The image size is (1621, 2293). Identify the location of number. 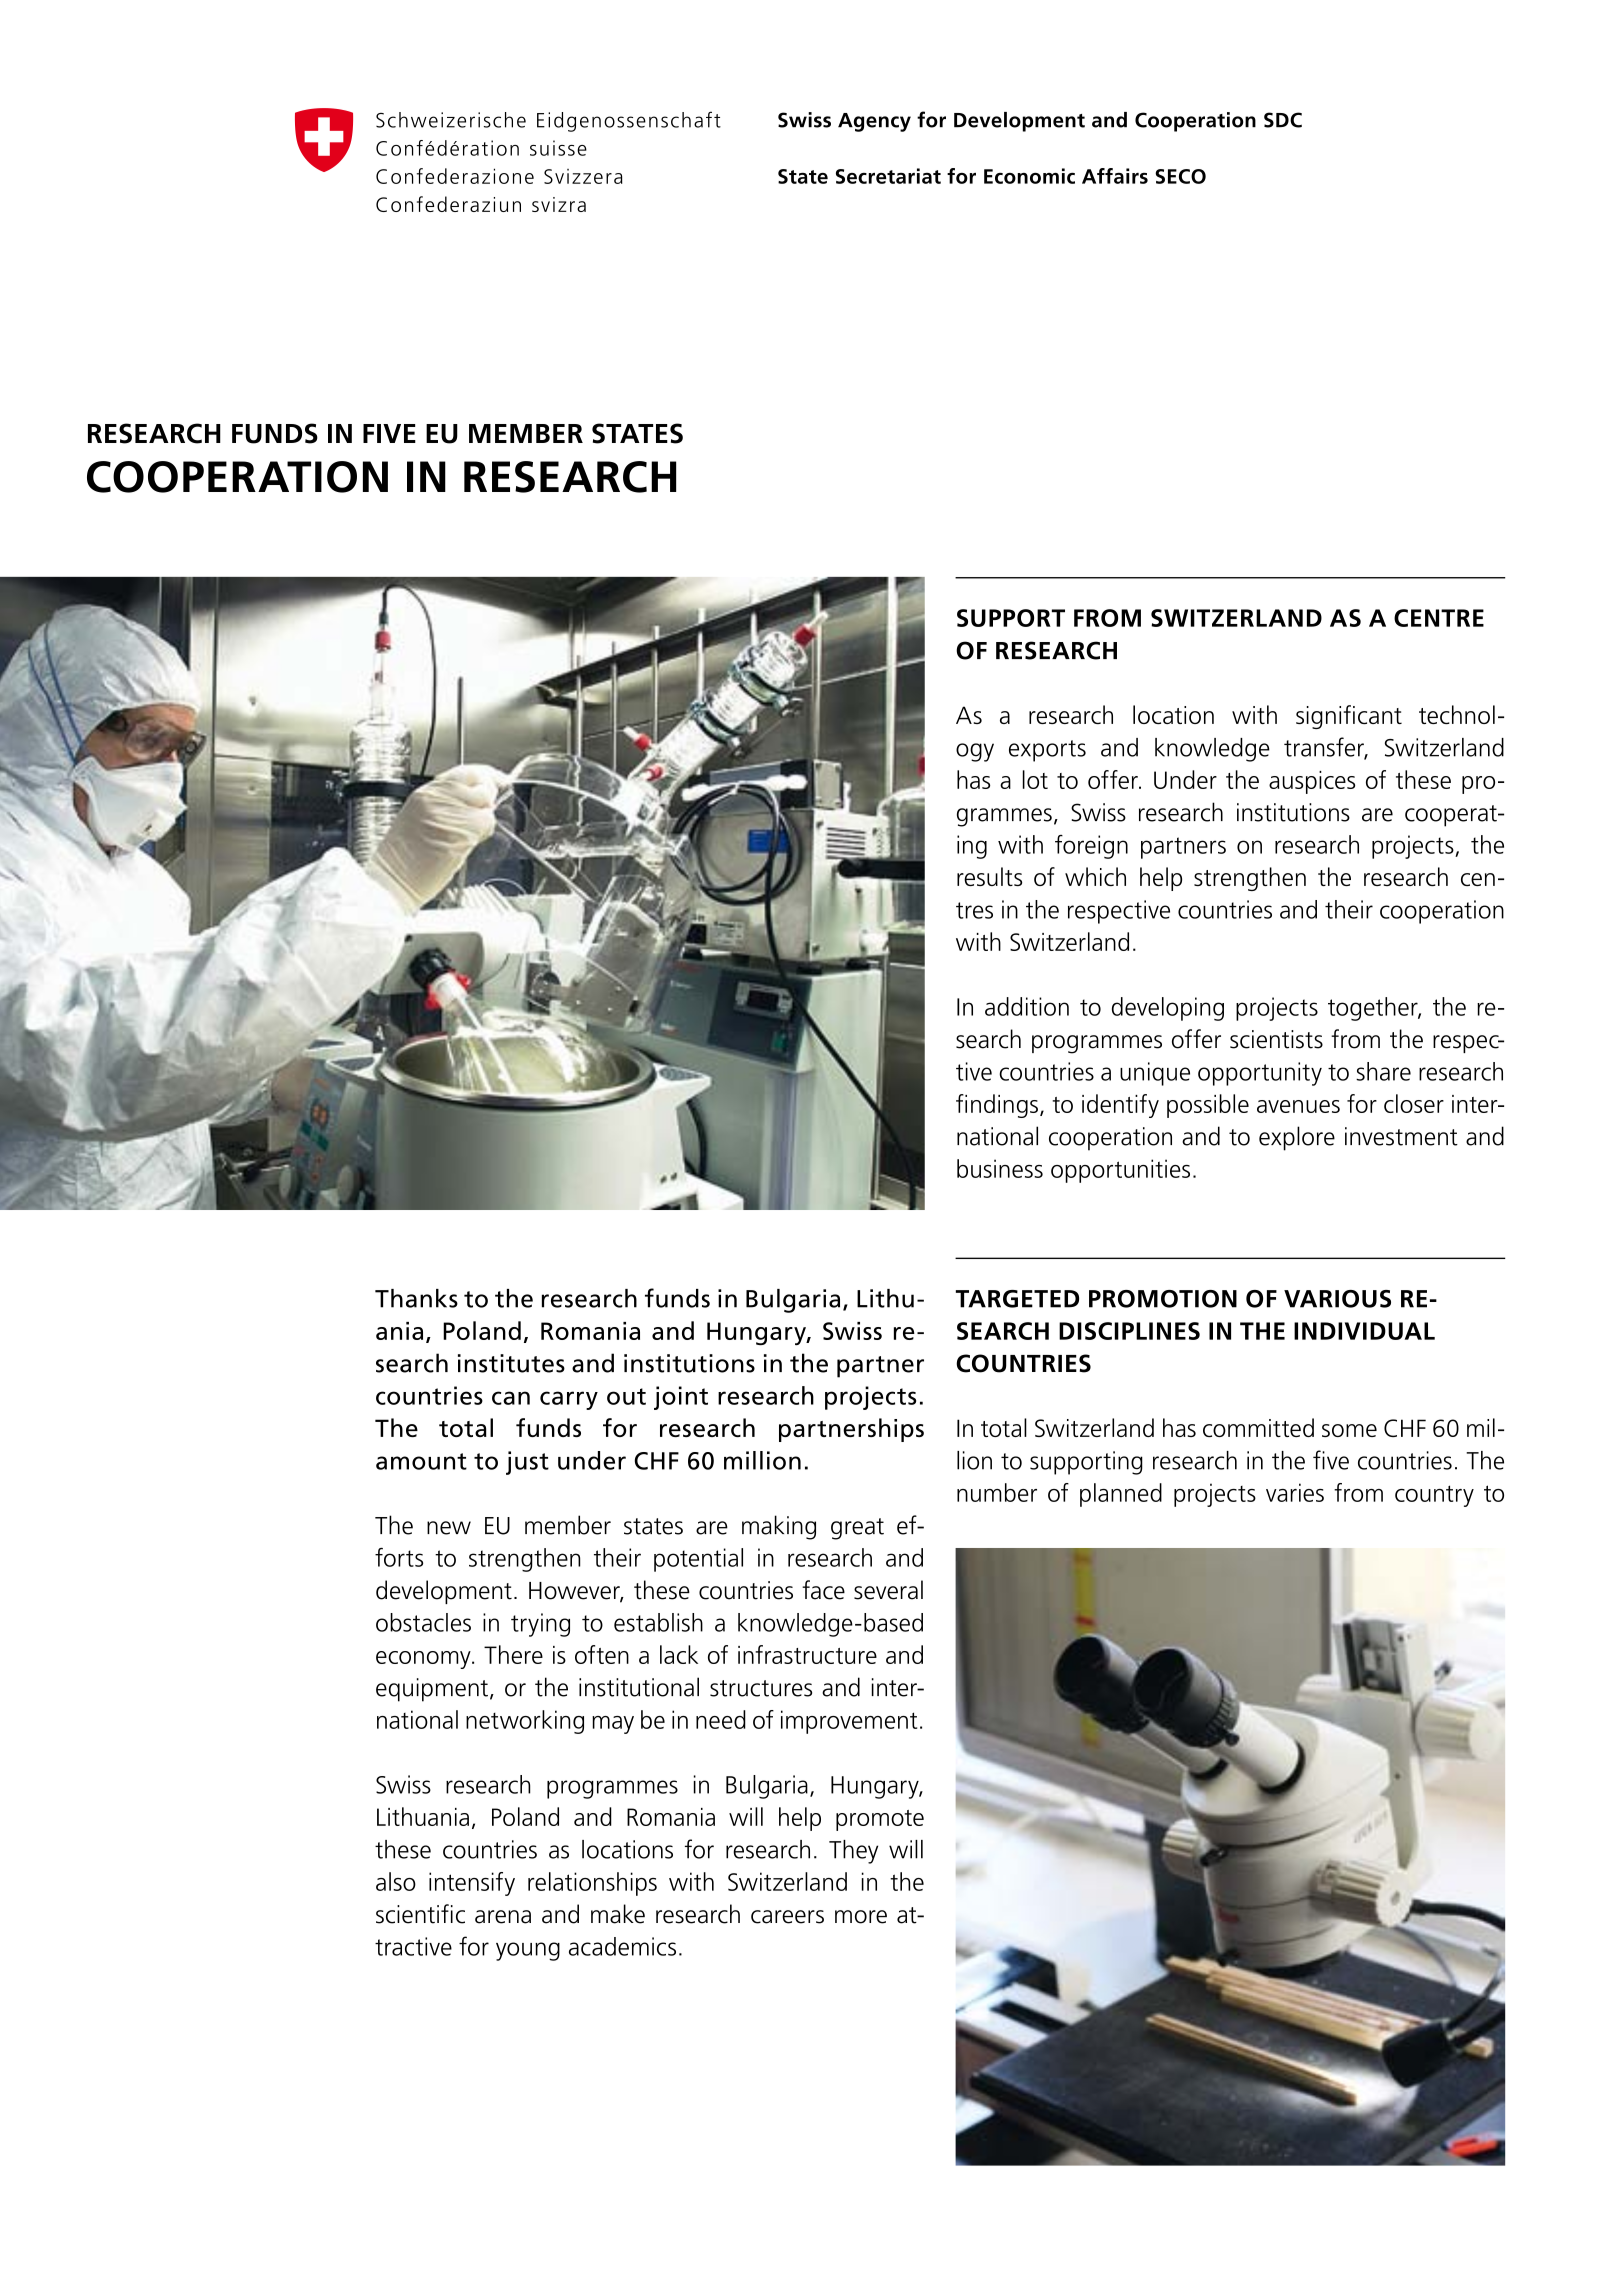
(997, 1492).
